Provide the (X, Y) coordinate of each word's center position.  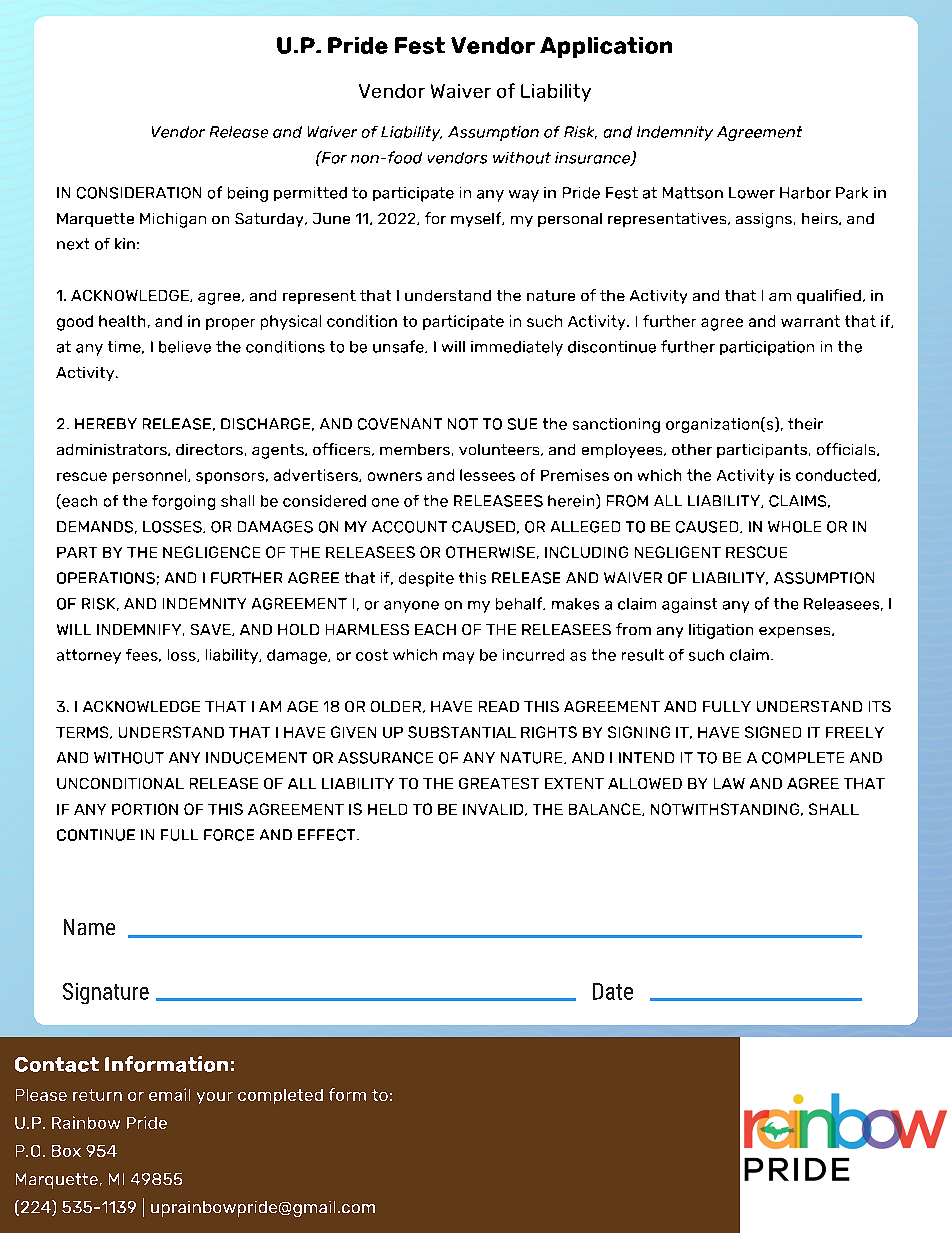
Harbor (805, 193)
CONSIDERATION (139, 193)
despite (426, 579)
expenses (796, 632)
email (169, 1094)
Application (606, 47)
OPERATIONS (106, 578)
